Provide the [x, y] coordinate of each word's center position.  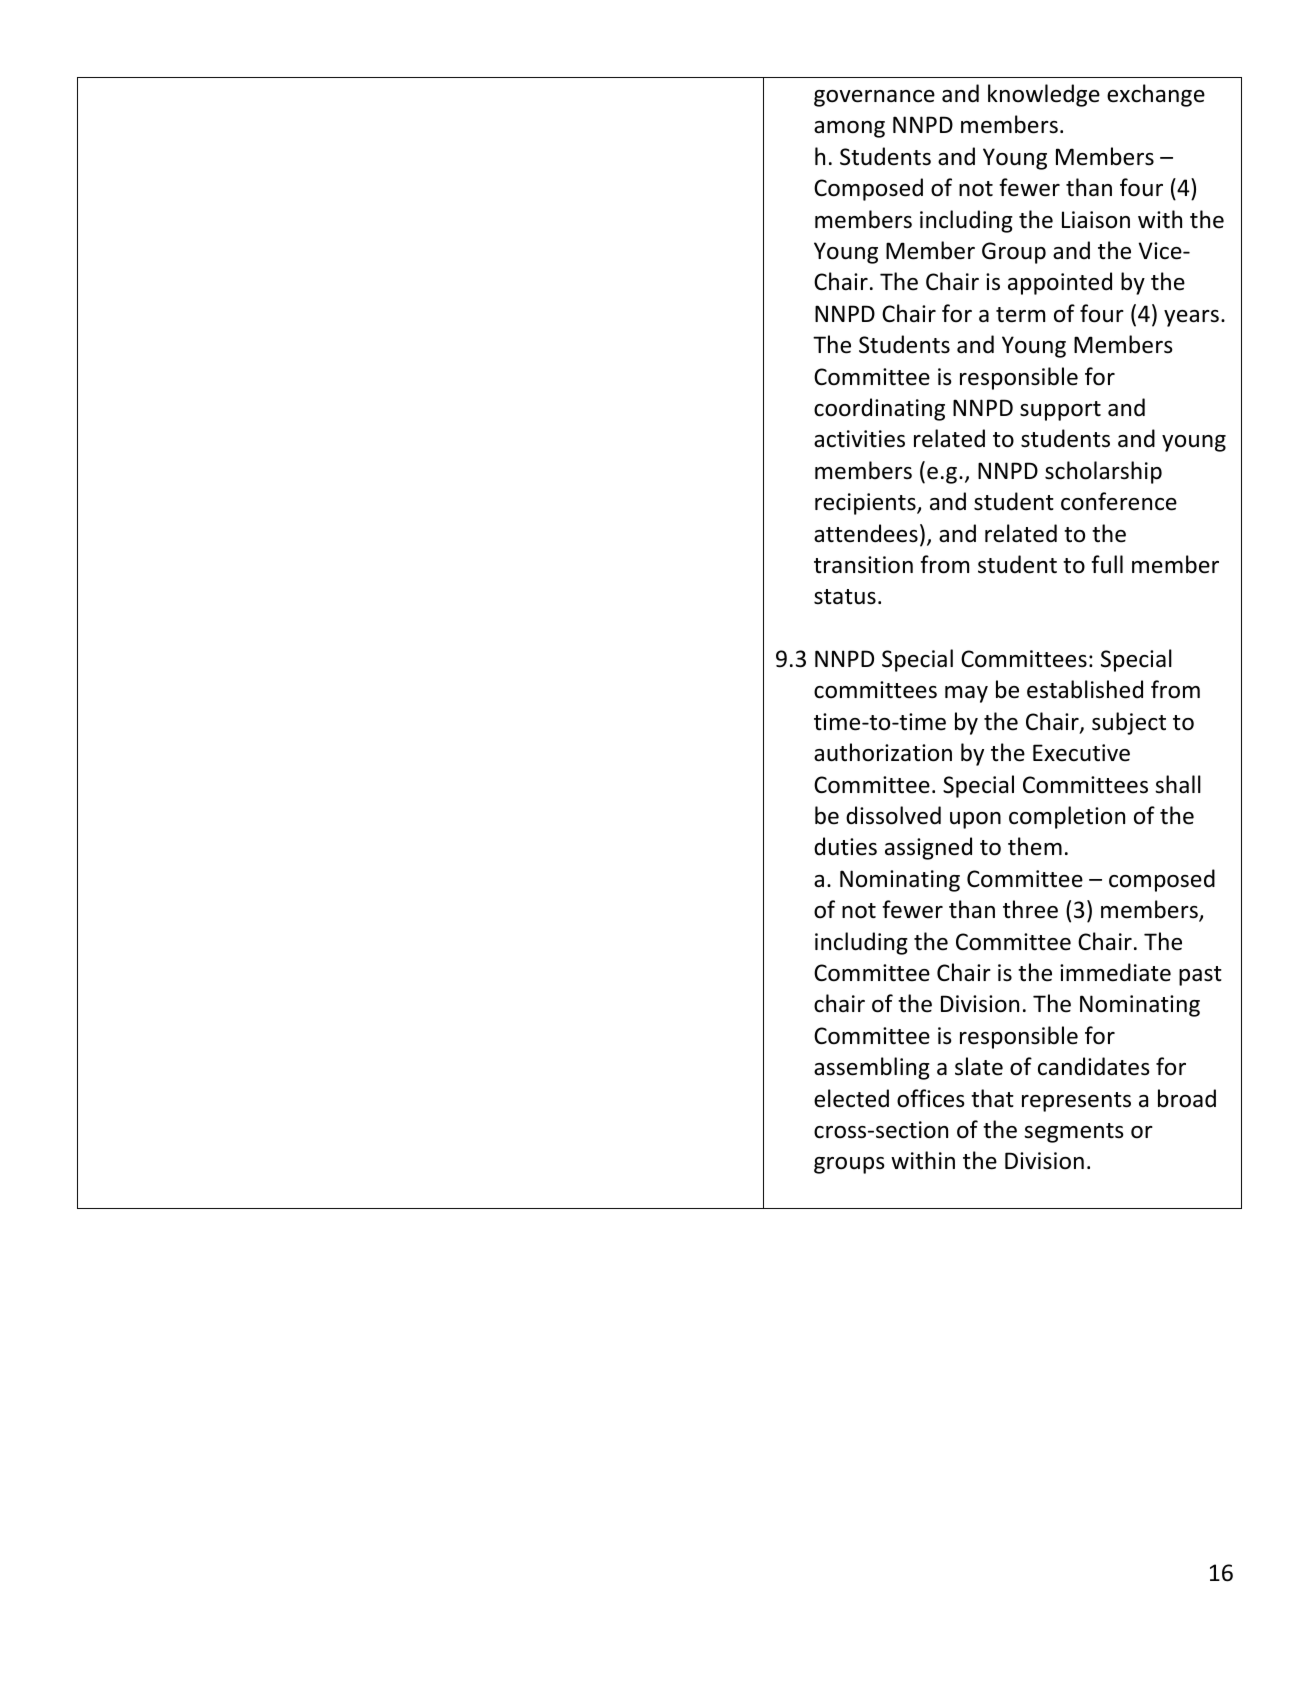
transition [863, 565]
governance [874, 98]
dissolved [893, 815]
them [1035, 846]
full [1107, 564]
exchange [1156, 95]
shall [1178, 784]
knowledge [1044, 95]
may [966, 694]
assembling [872, 1068]
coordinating [879, 409]
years [1191, 318]
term [1020, 315]
